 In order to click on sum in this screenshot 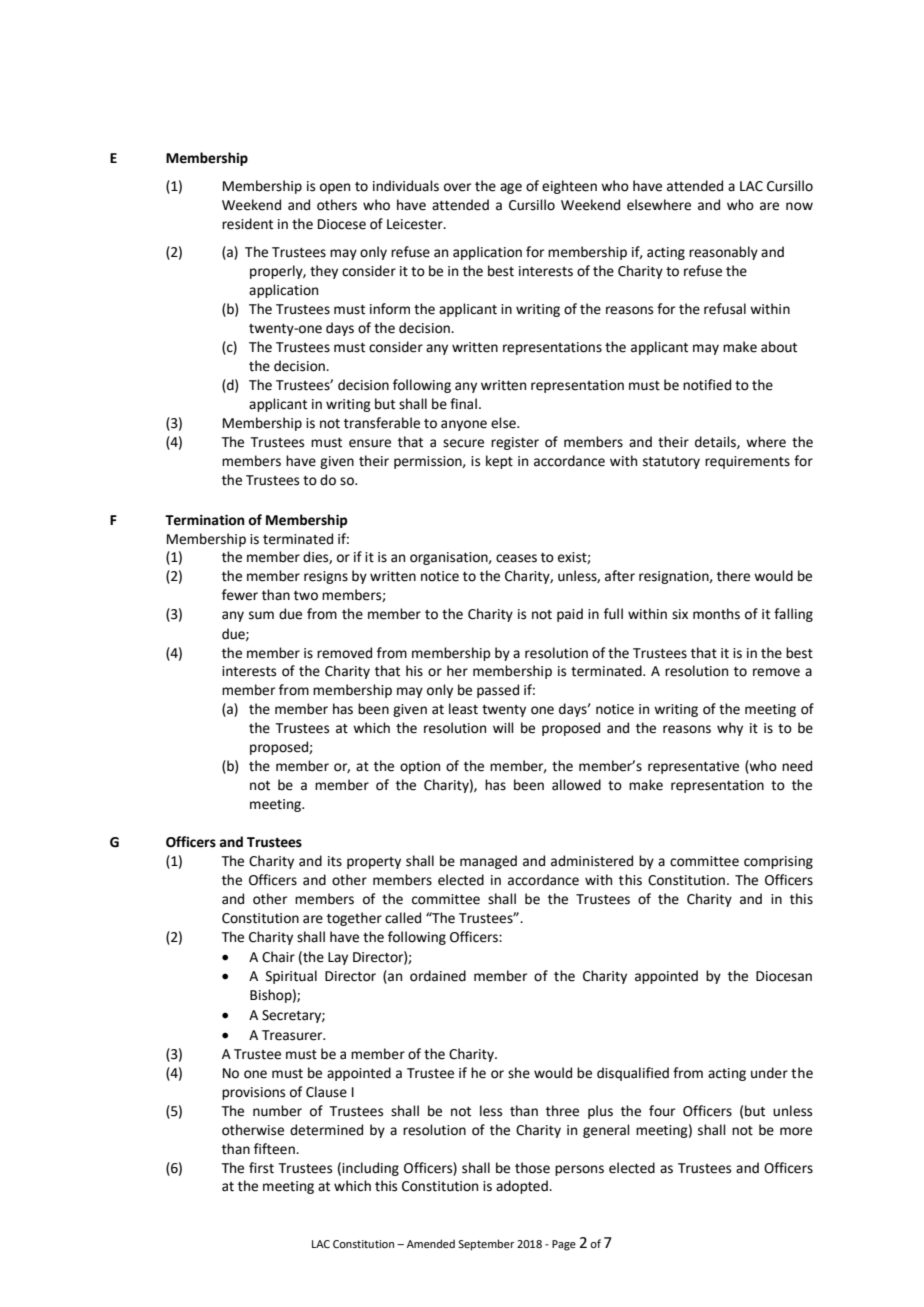, I will do `click(261, 615)`.
